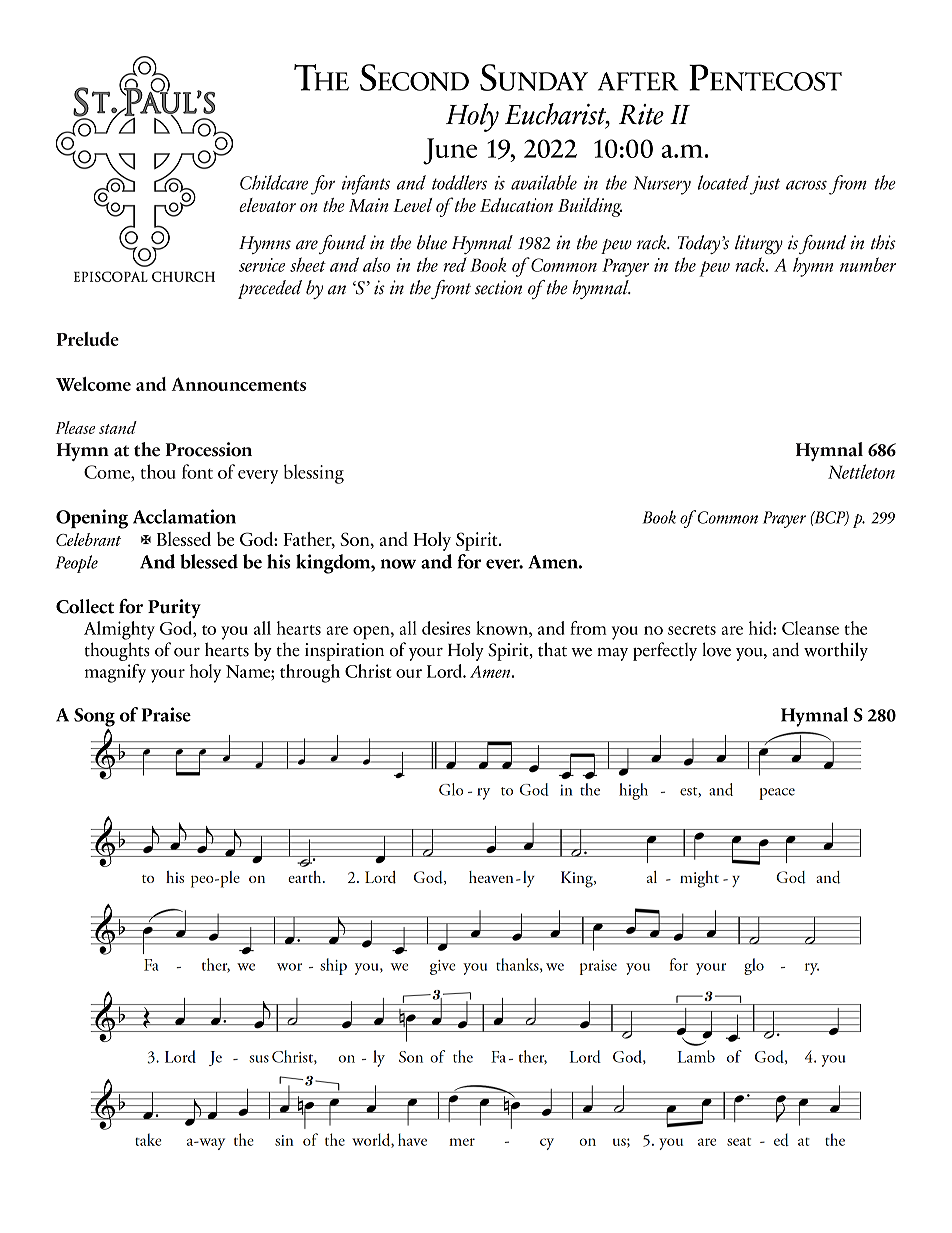 The image size is (952, 1233). I want to click on service, so click(262, 265).
